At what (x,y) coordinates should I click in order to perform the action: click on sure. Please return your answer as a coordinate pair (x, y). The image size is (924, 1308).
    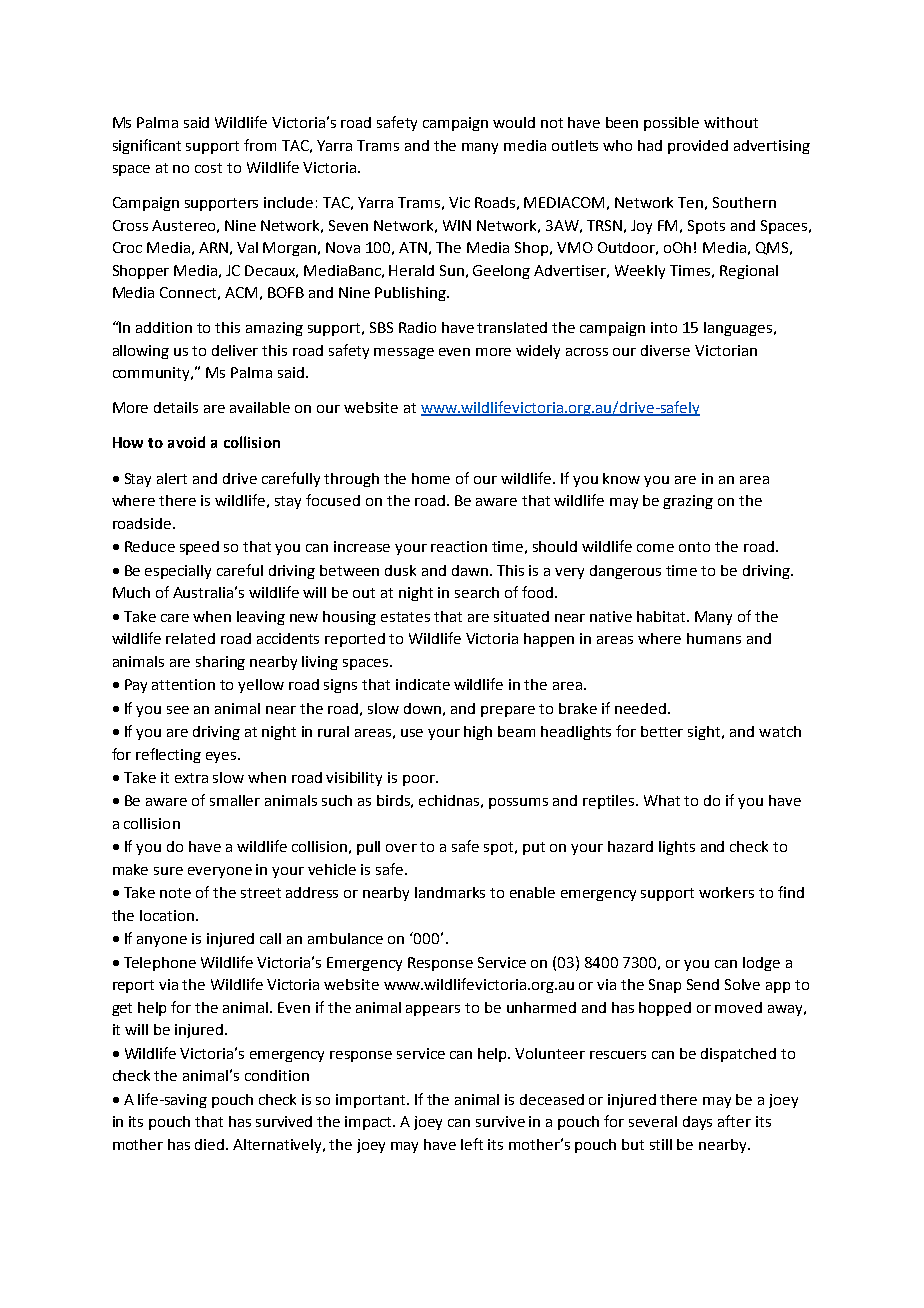
    Looking at the image, I should click on (168, 871).
